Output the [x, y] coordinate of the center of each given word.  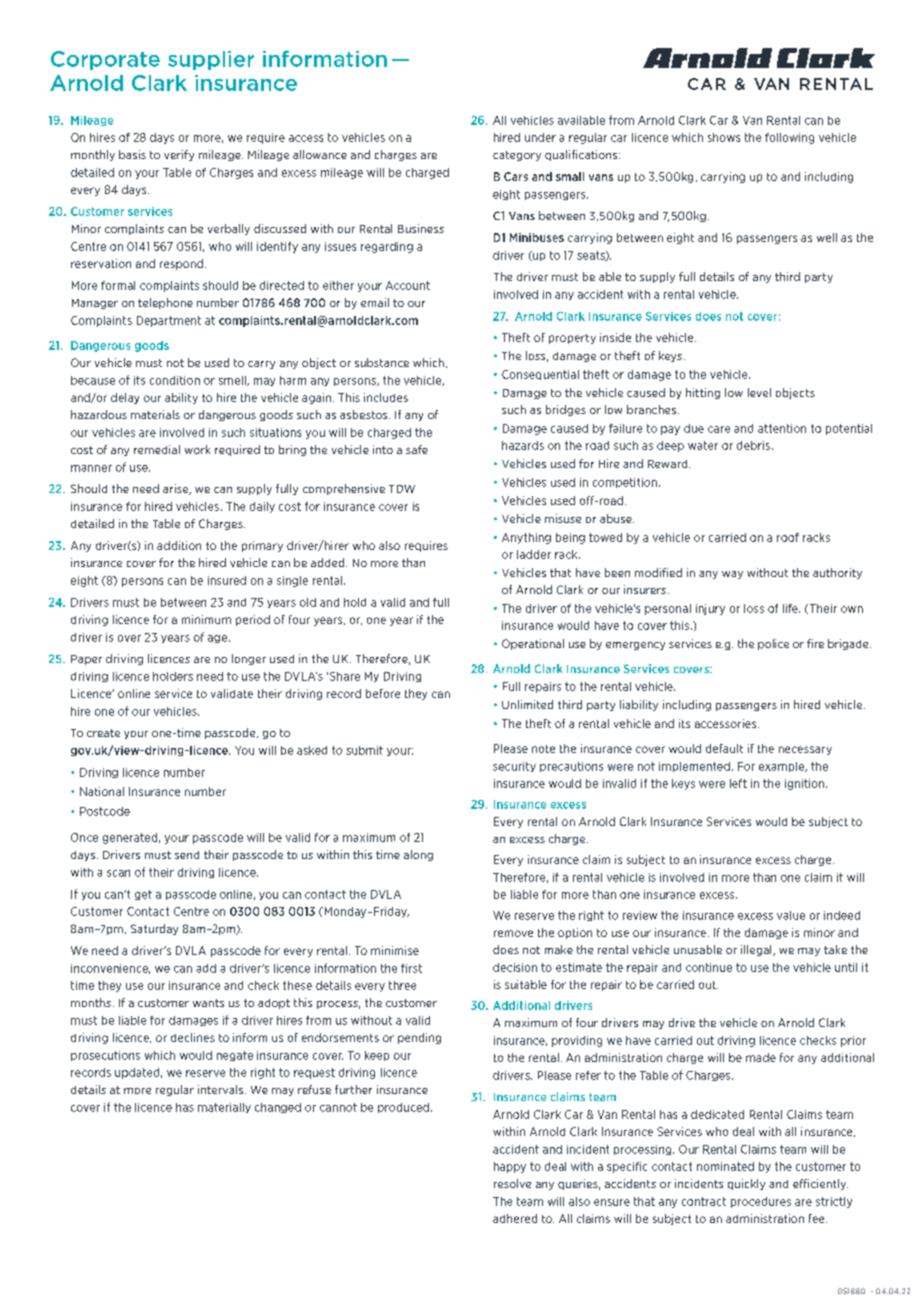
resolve [512, 1183]
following [789, 138]
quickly [746, 1184]
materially [224, 1108]
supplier [211, 60]
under [540, 137]
